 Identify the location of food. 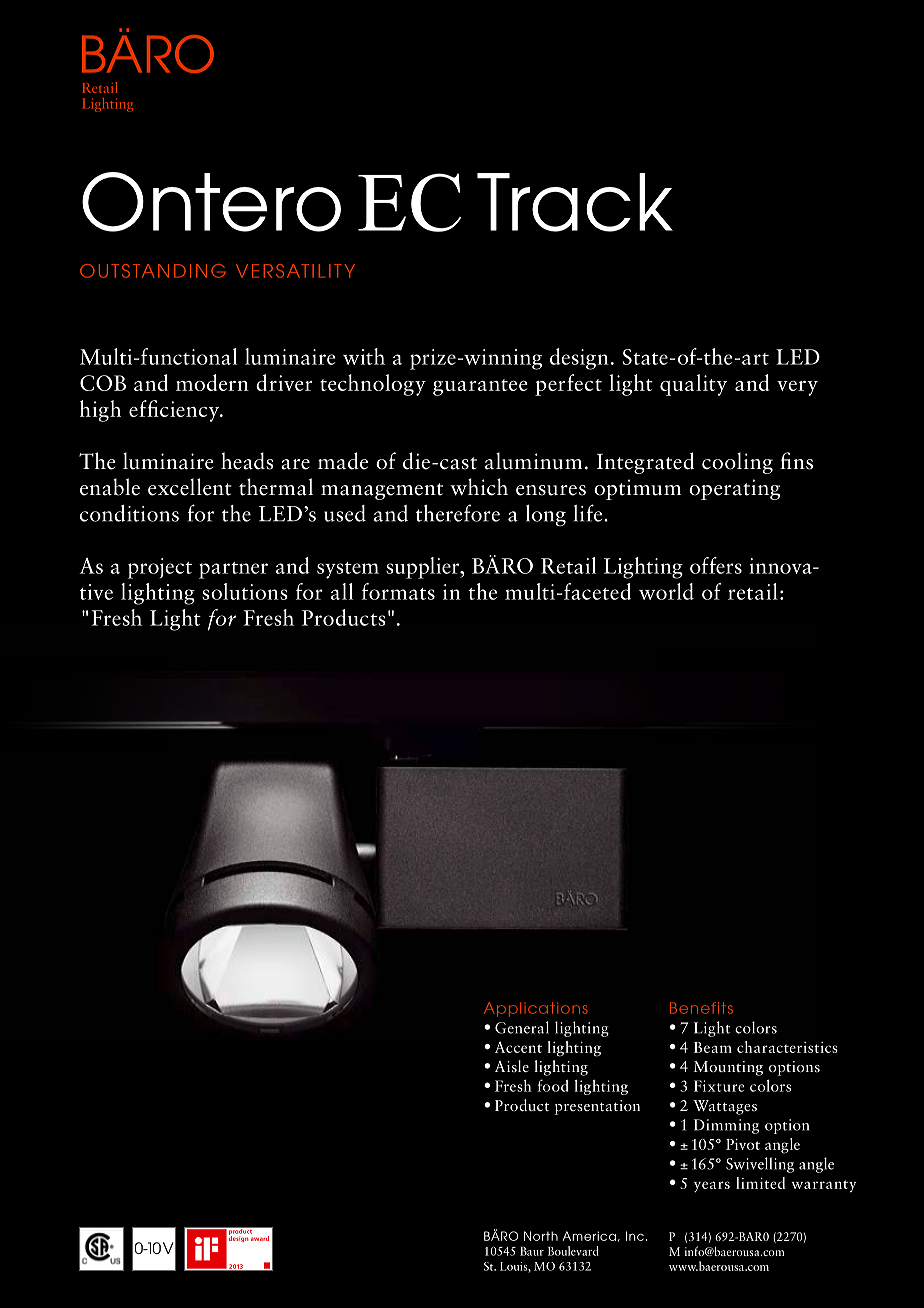
(552, 1085).
